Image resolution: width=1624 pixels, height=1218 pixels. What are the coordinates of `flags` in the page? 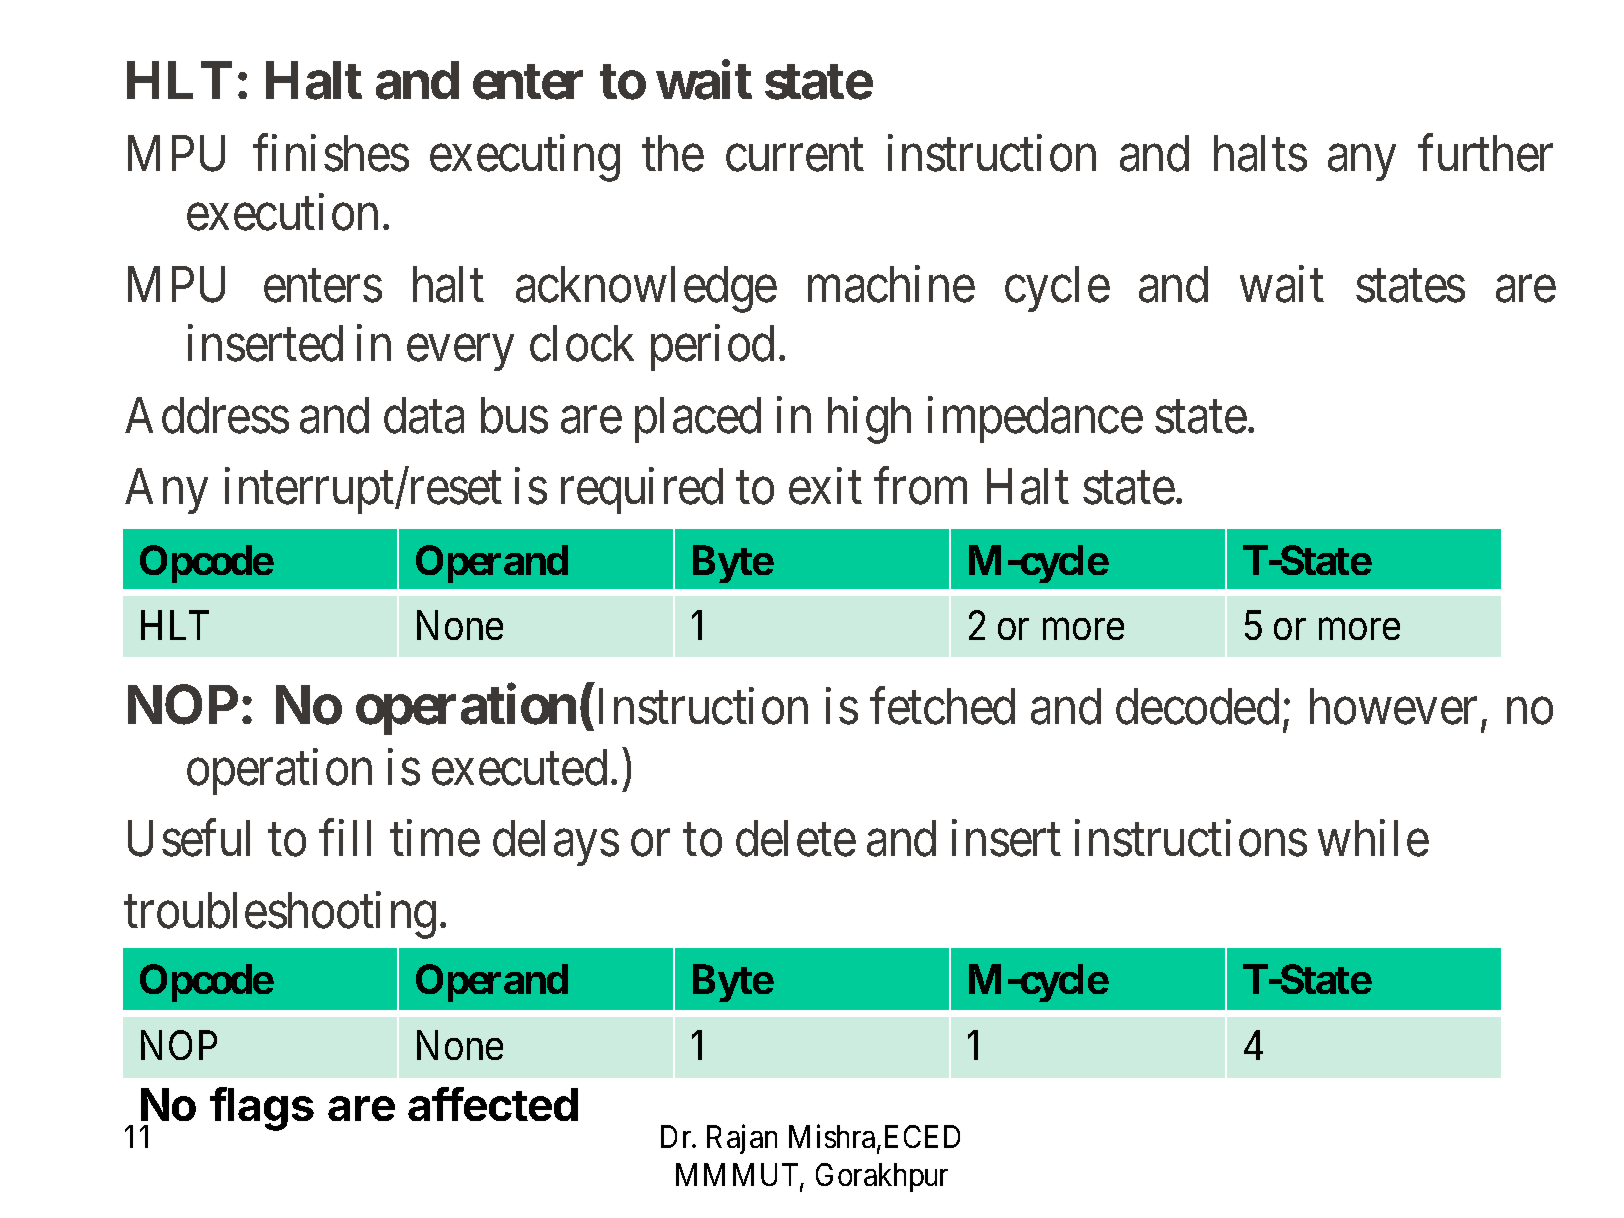 It's located at (262, 1109).
